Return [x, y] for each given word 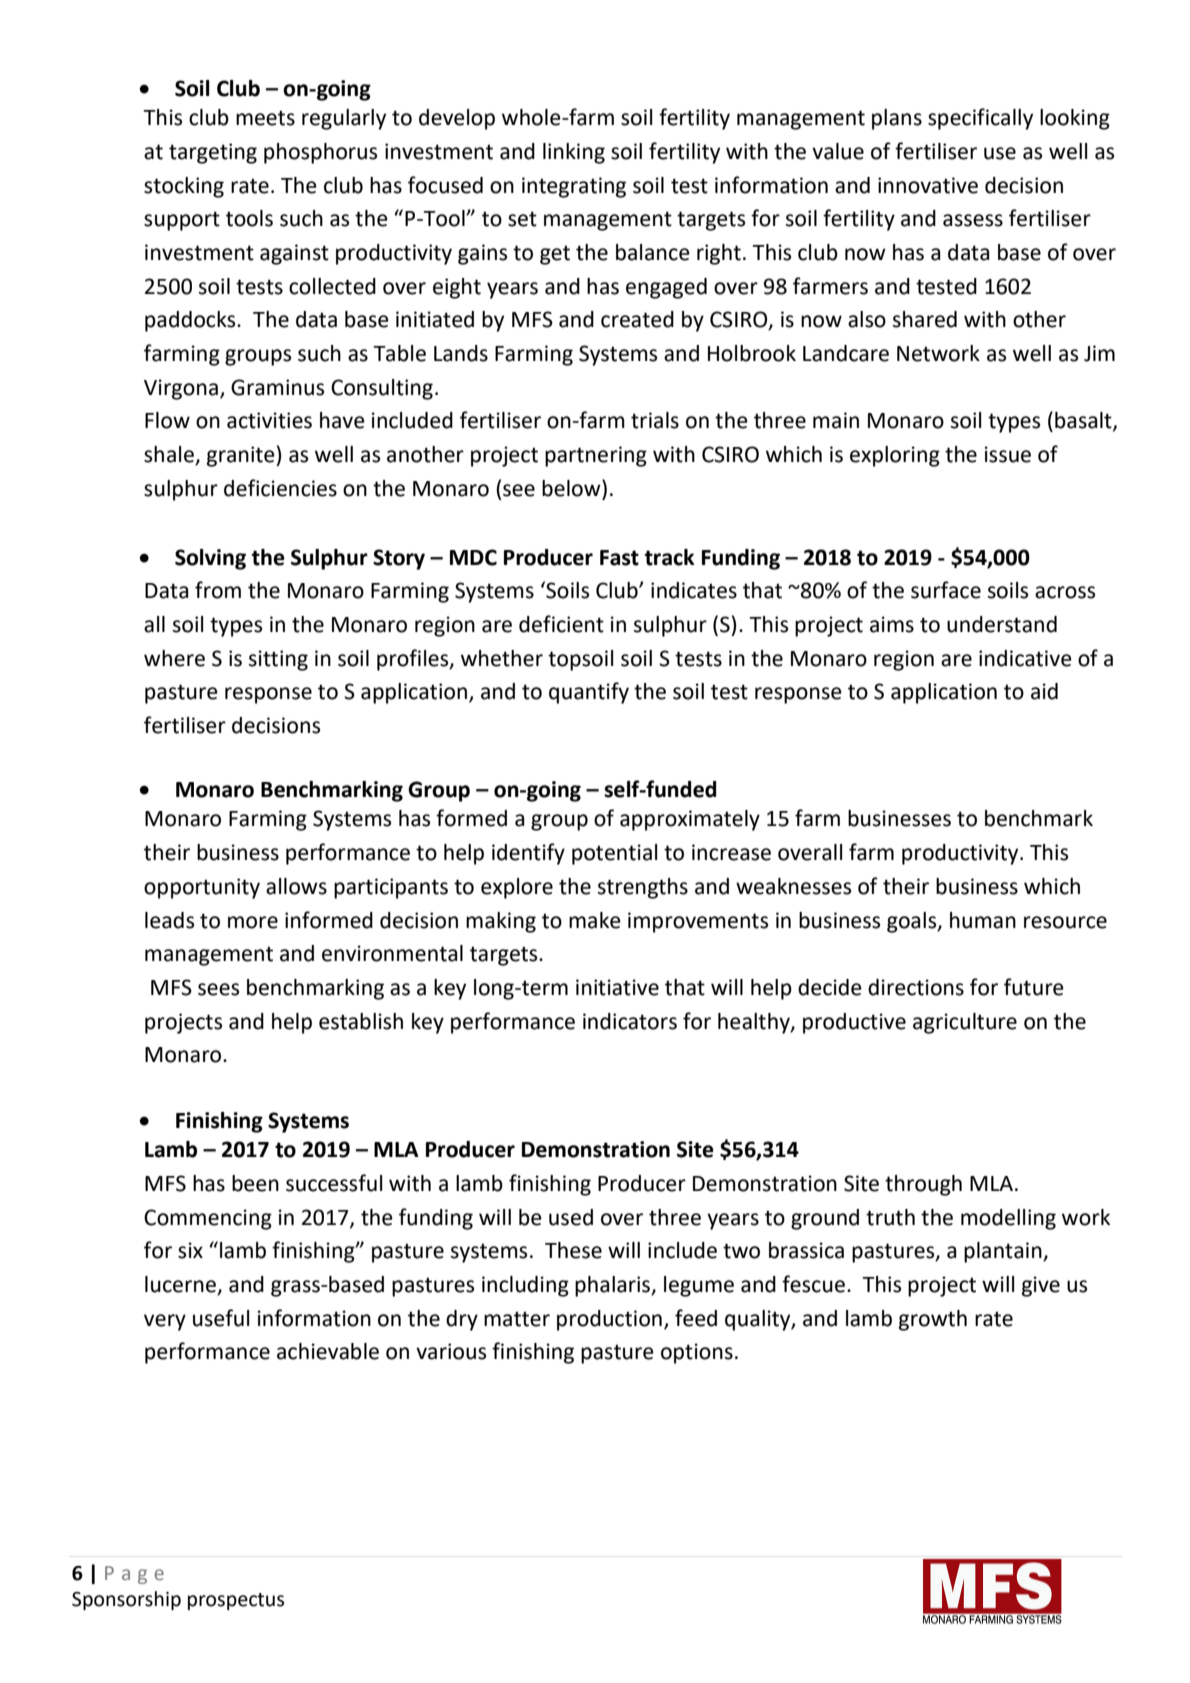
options [697, 1353]
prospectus [236, 1601]
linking [574, 153]
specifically [980, 119]
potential [614, 854]
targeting [213, 153]
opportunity [202, 888]
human [983, 920]
